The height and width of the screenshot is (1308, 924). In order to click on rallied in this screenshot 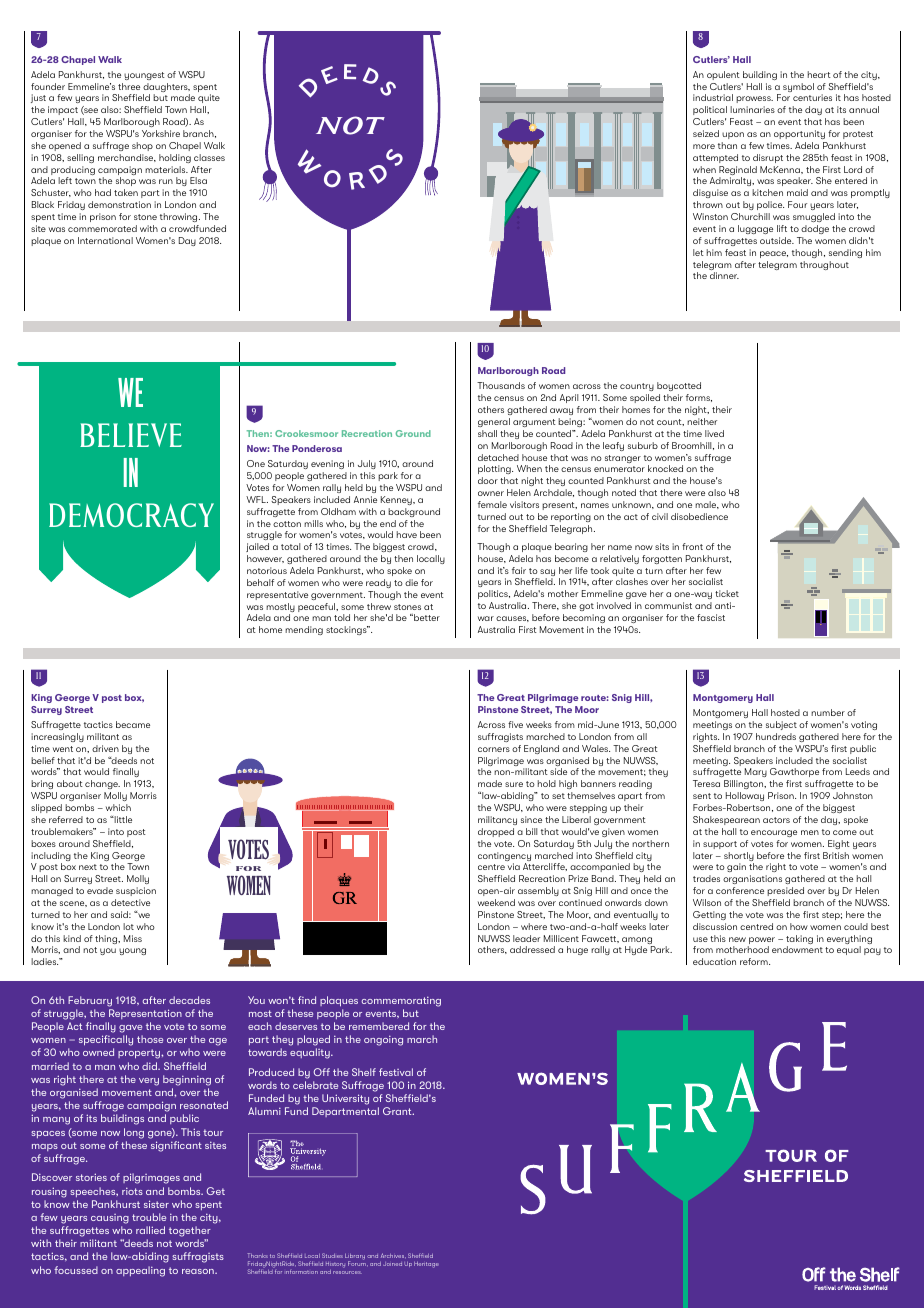, I will do `click(150, 1230)`.
